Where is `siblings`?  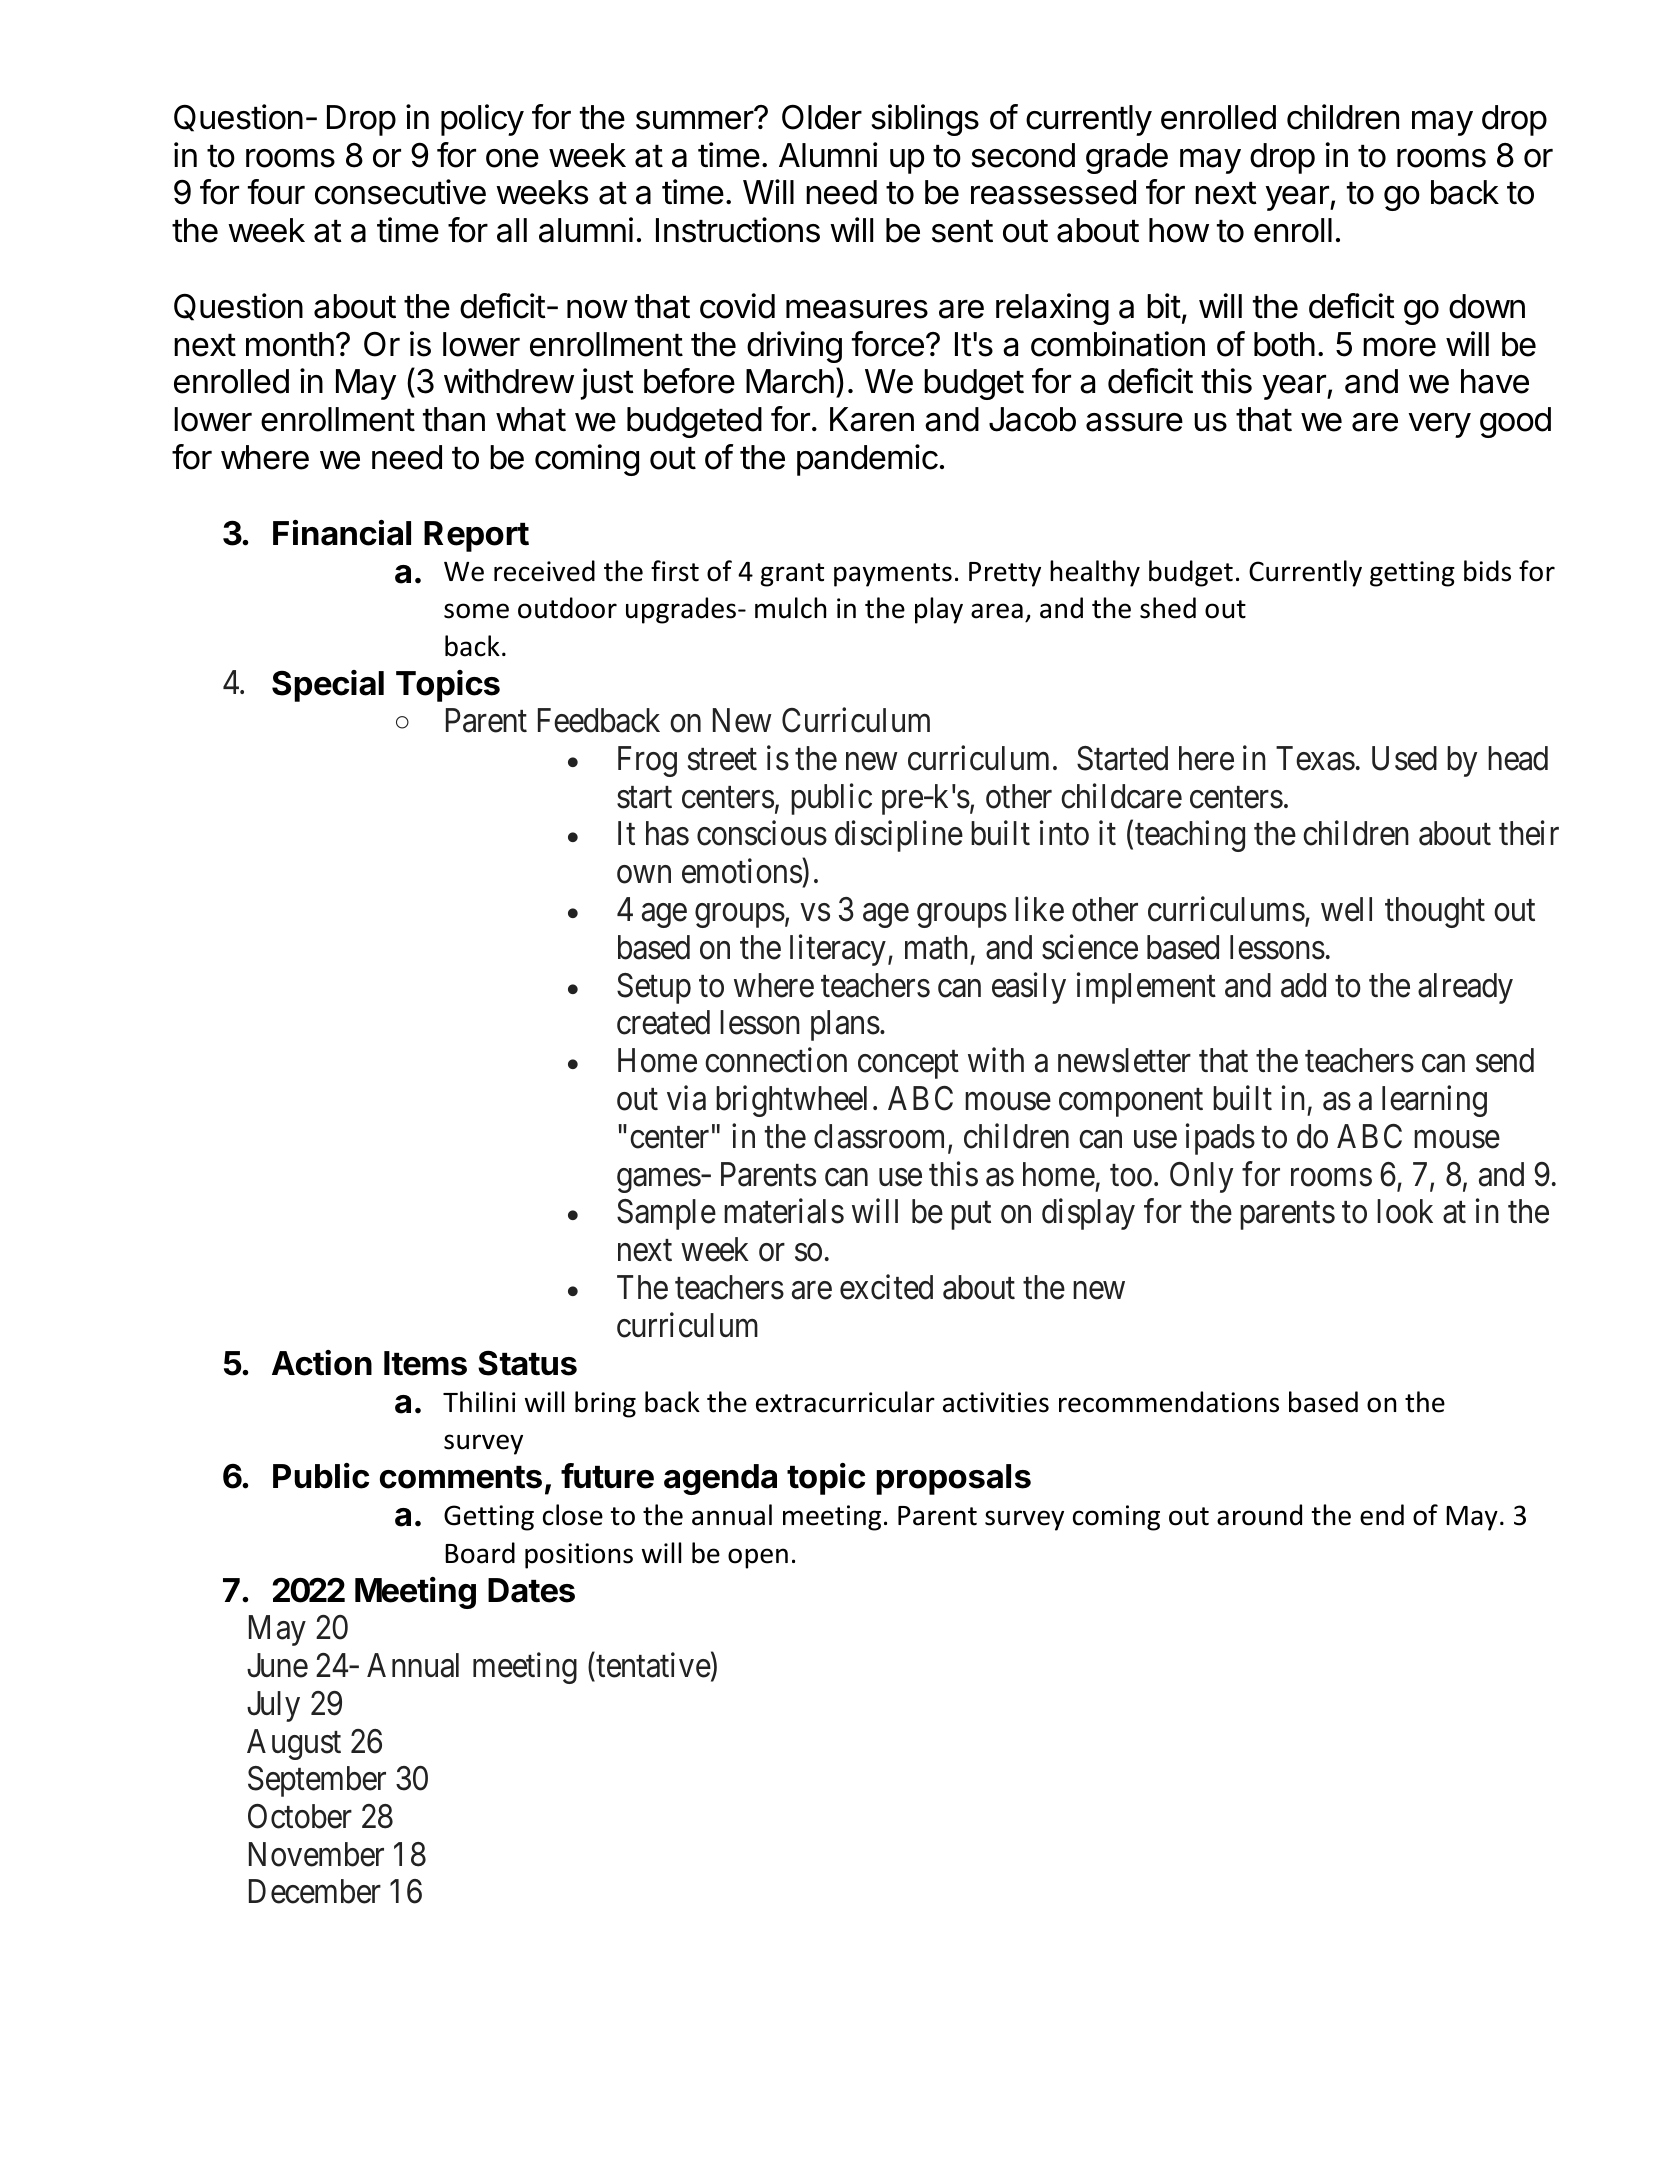
siblings is located at coordinates (925, 120).
